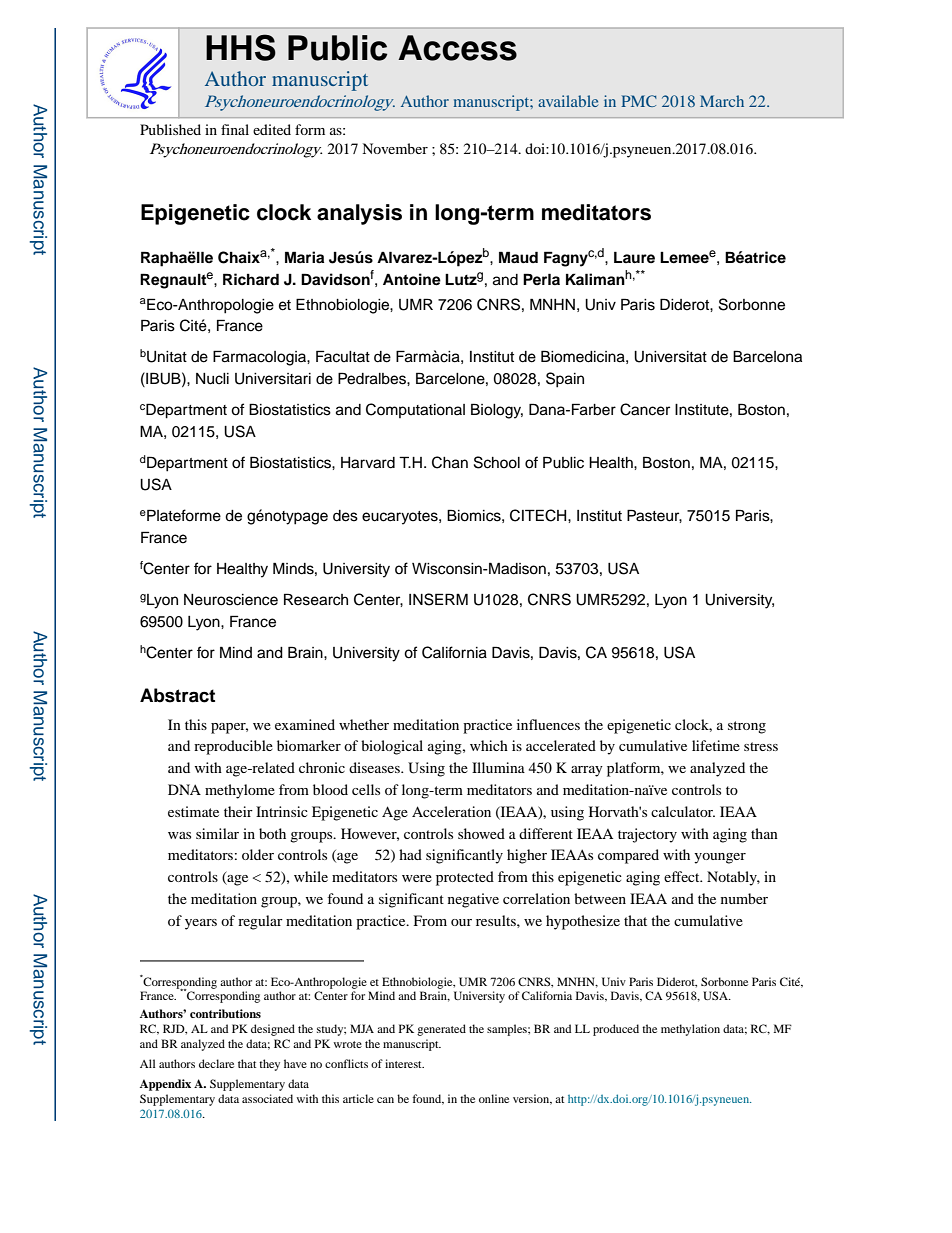 The height and width of the screenshot is (1233, 952). What do you see at coordinates (441, 1030) in the screenshot?
I see `generated` at bounding box center [441, 1030].
